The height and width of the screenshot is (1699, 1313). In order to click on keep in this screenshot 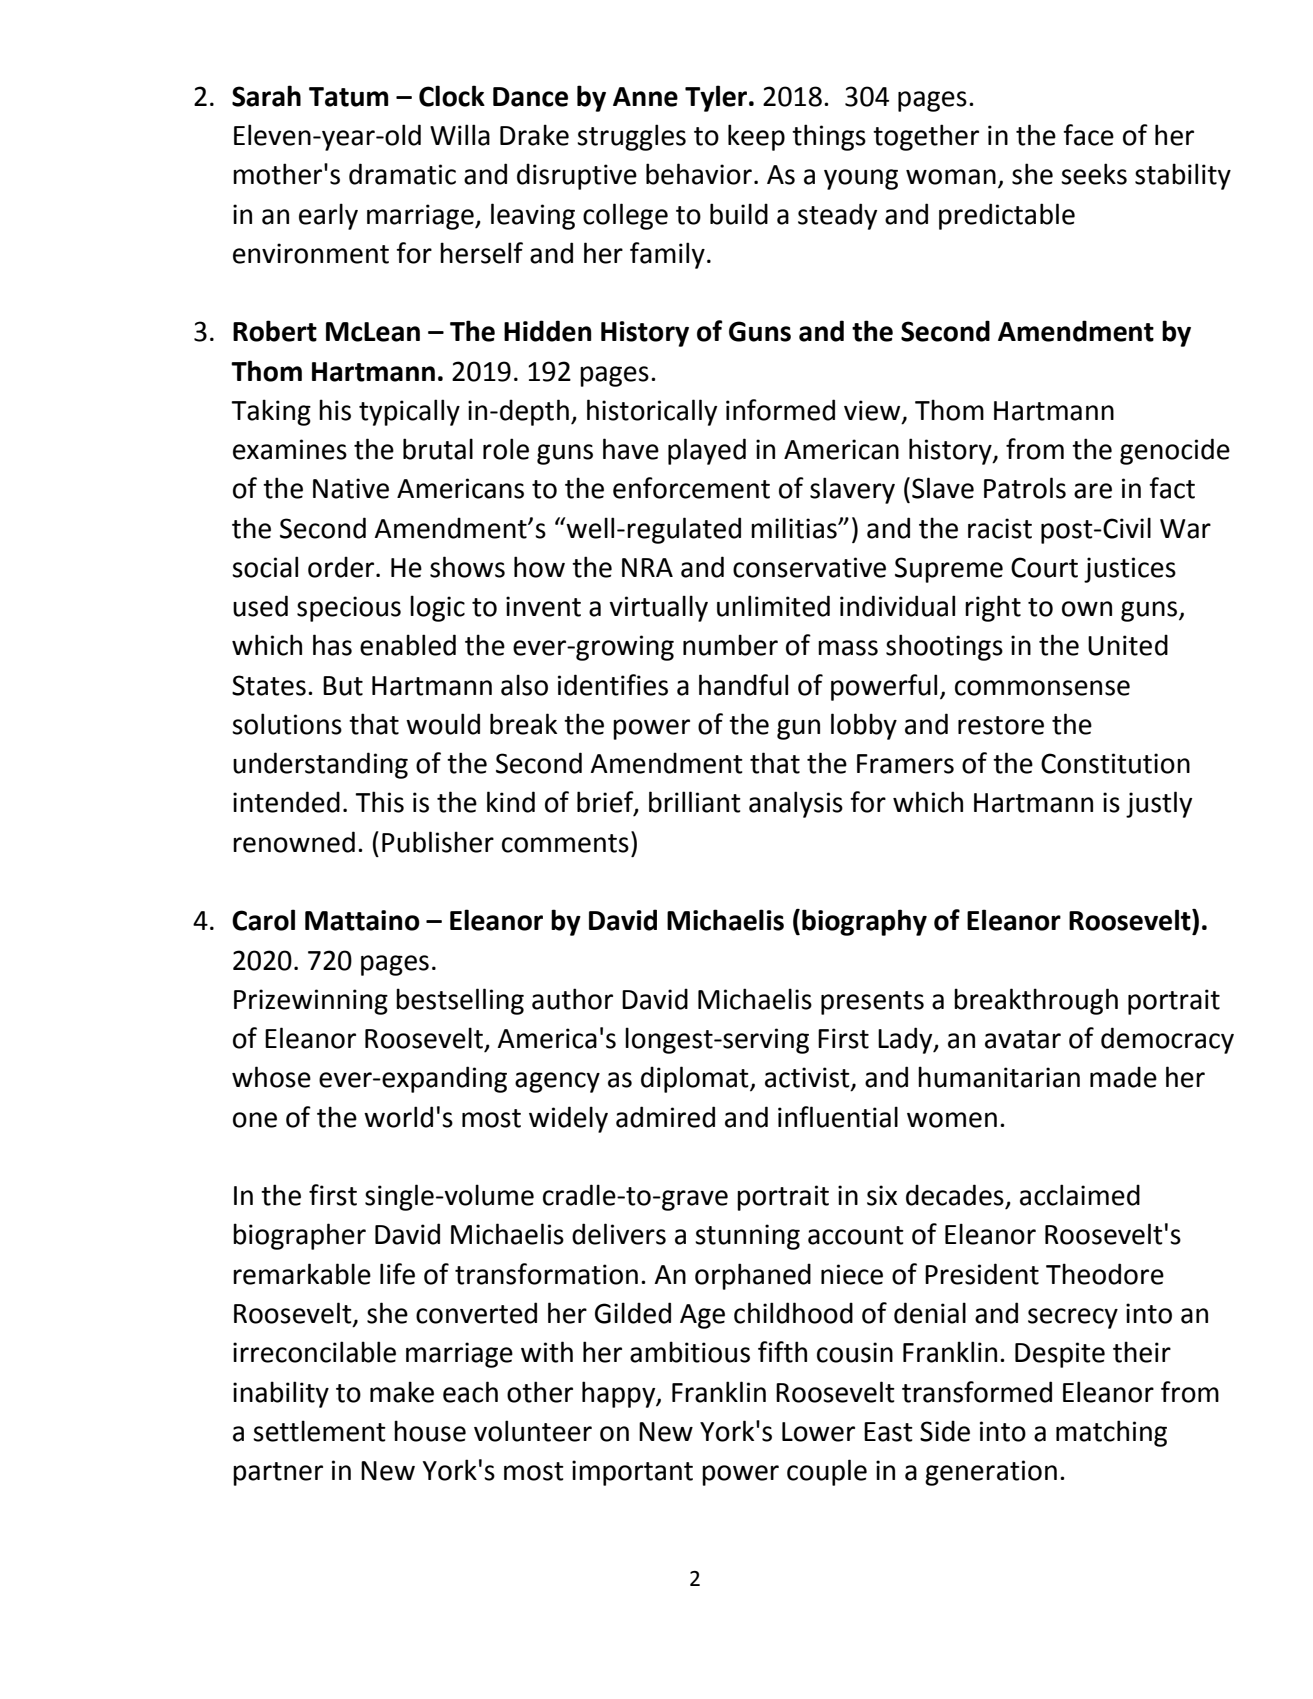, I will do `click(756, 137)`.
